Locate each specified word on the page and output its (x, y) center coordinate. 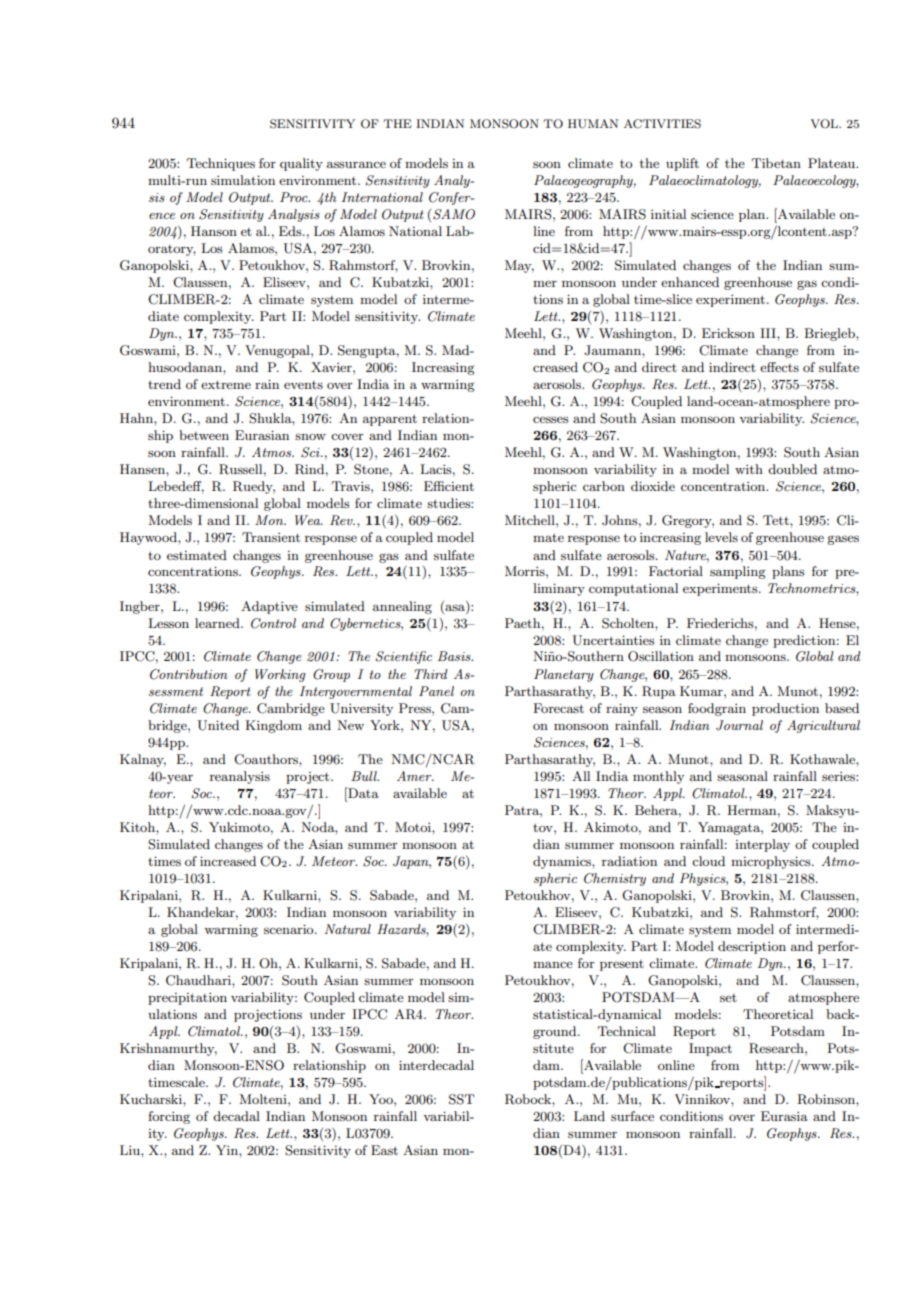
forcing (169, 1117)
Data (362, 792)
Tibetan (776, 163)
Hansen (143, 469)
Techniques (221, 164)
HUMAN (593, 124)
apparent (390, 420)
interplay (762, 845)
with (749, 469)
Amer (415, 776)
